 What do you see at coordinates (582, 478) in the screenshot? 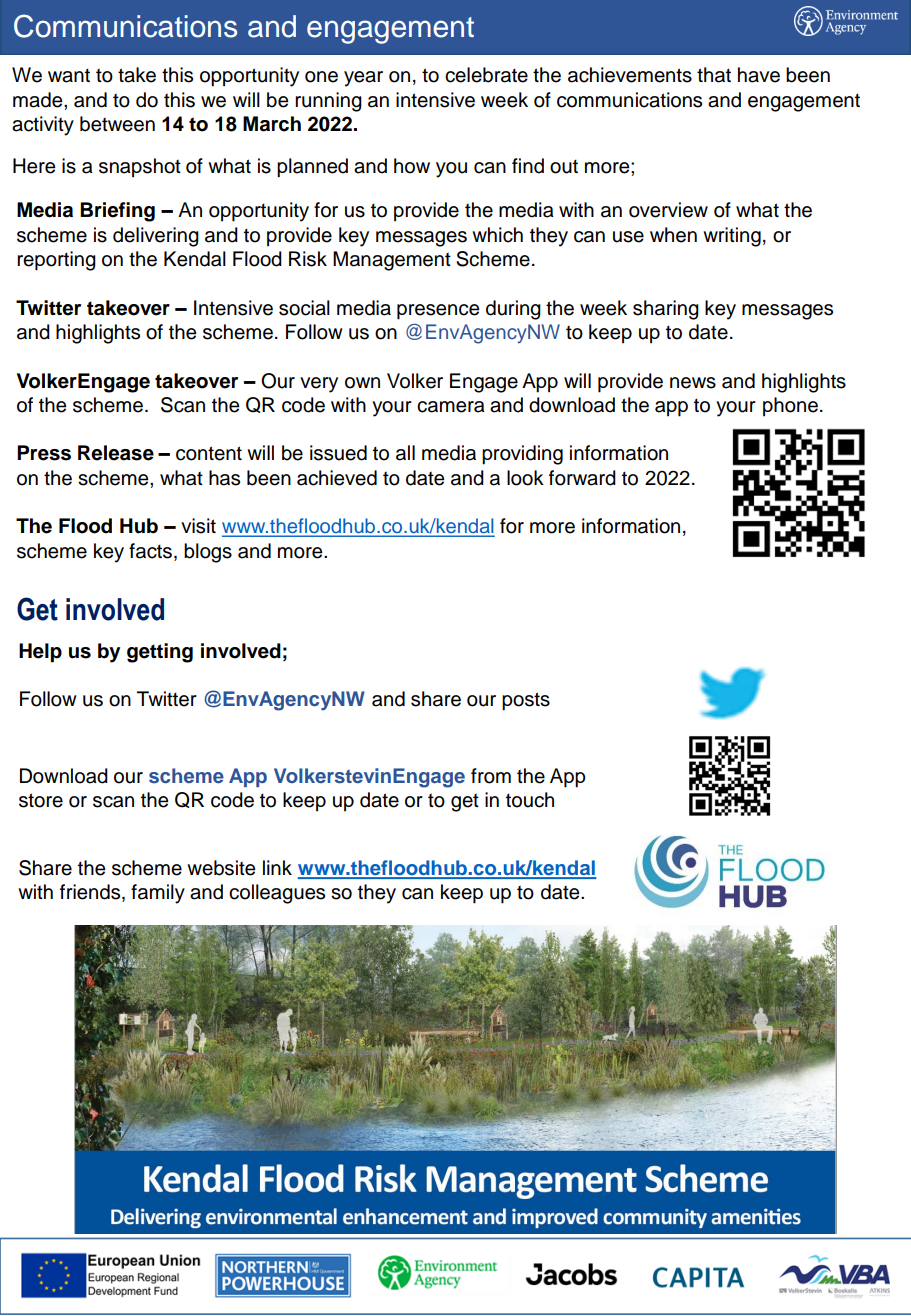
I see `forward` at bounding box center [582, 478].
